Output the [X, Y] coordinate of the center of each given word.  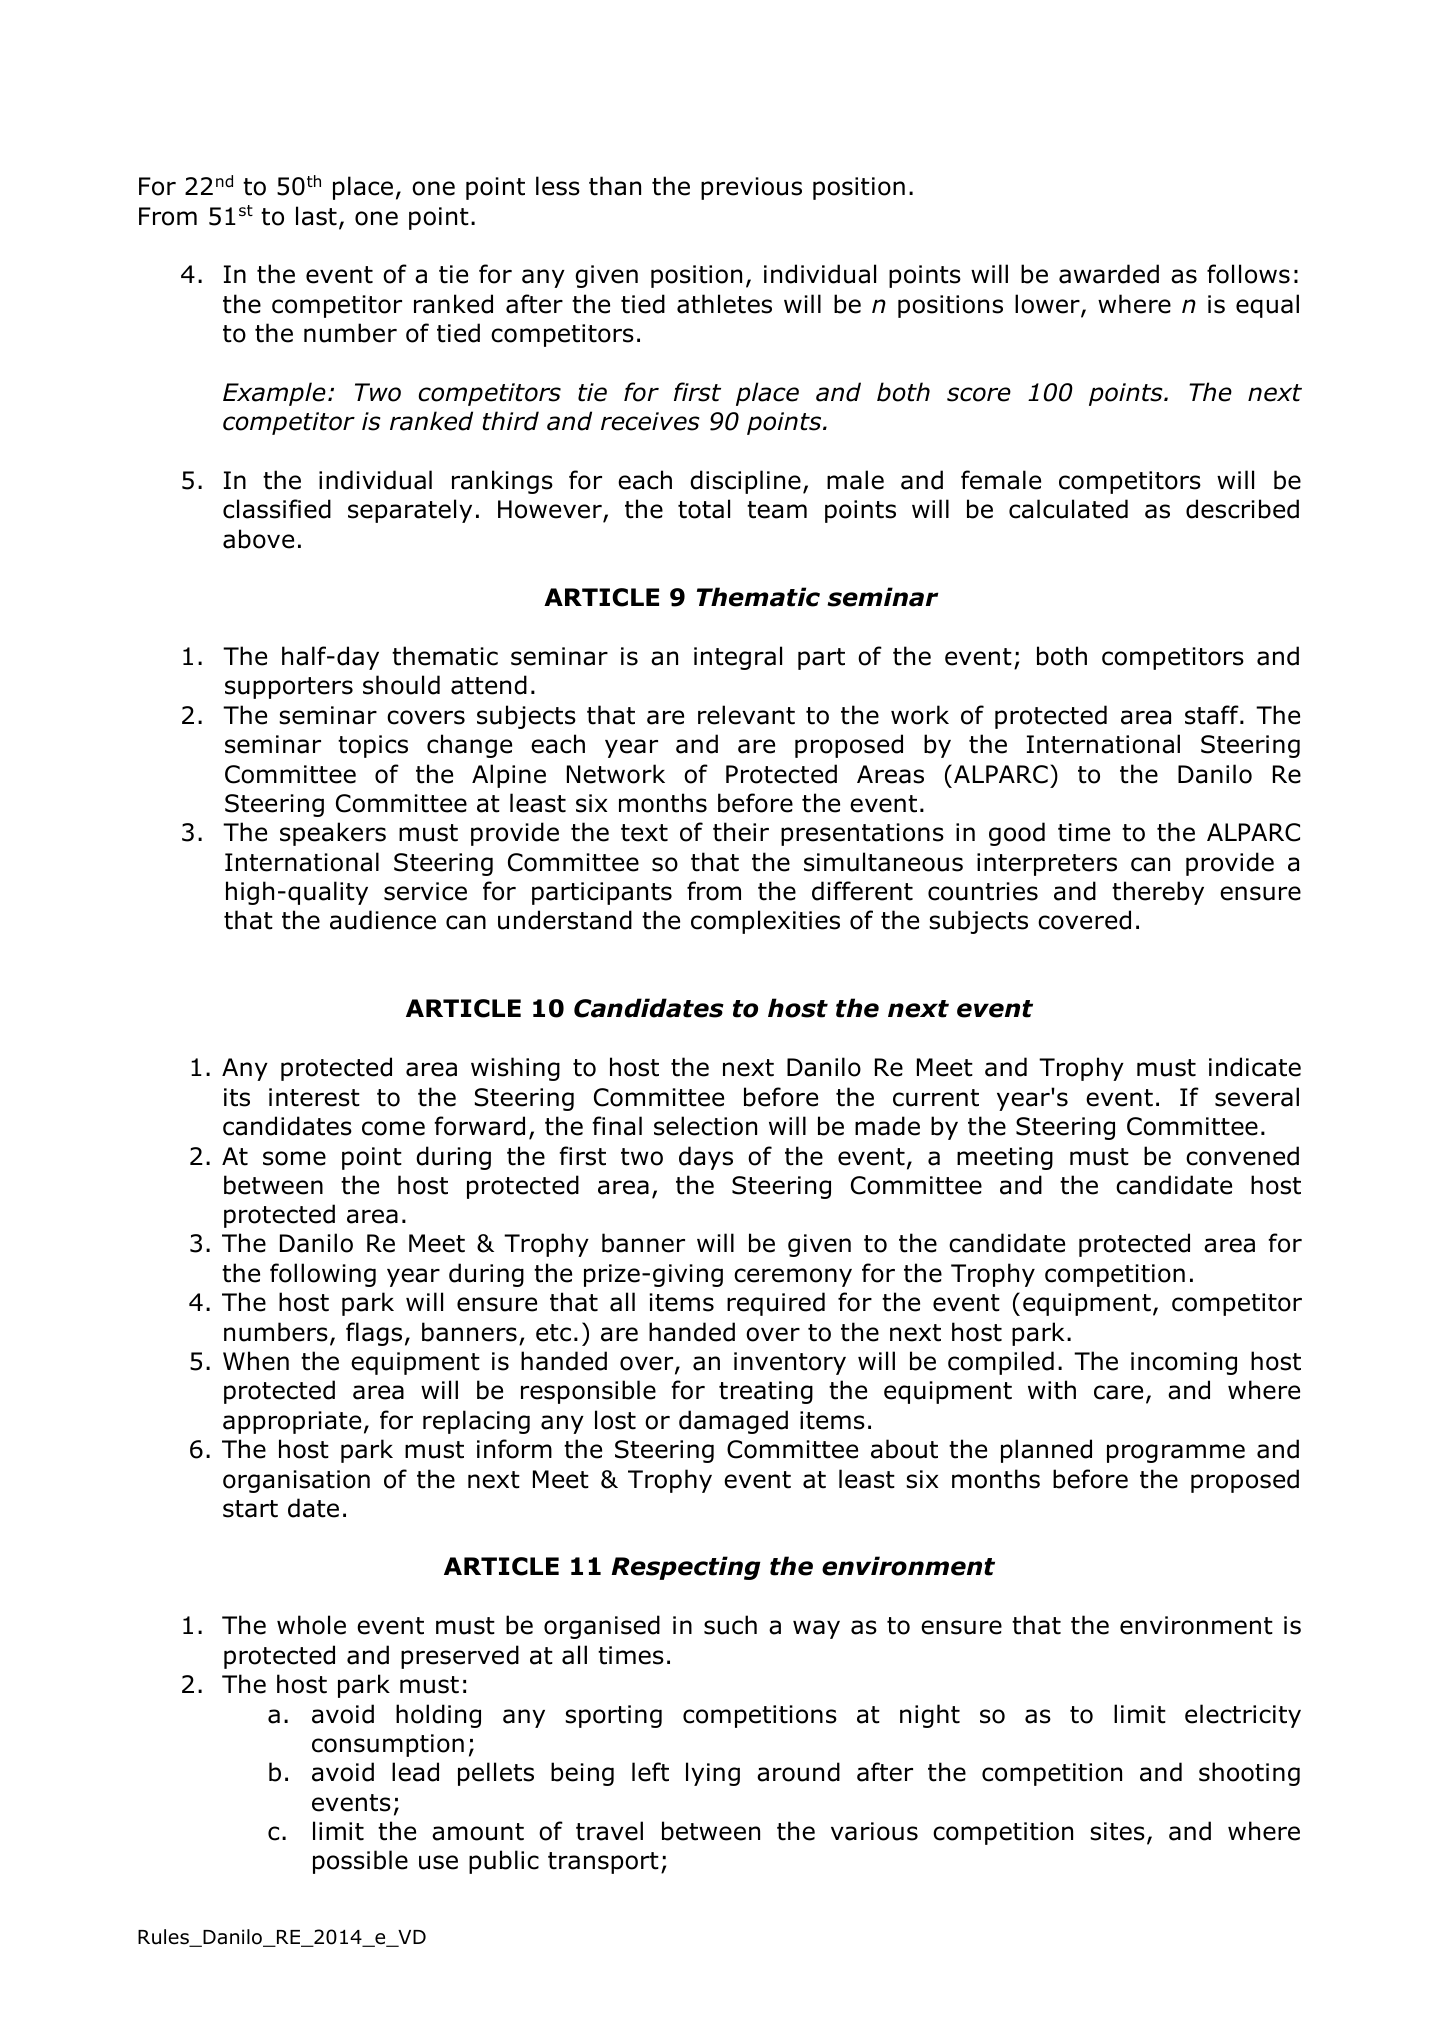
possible [360, 1862]
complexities [765, 922]
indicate [1255, 1067]
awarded [1109, 274]
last [316, 216]
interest [314, 1097]
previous [751, 188]
